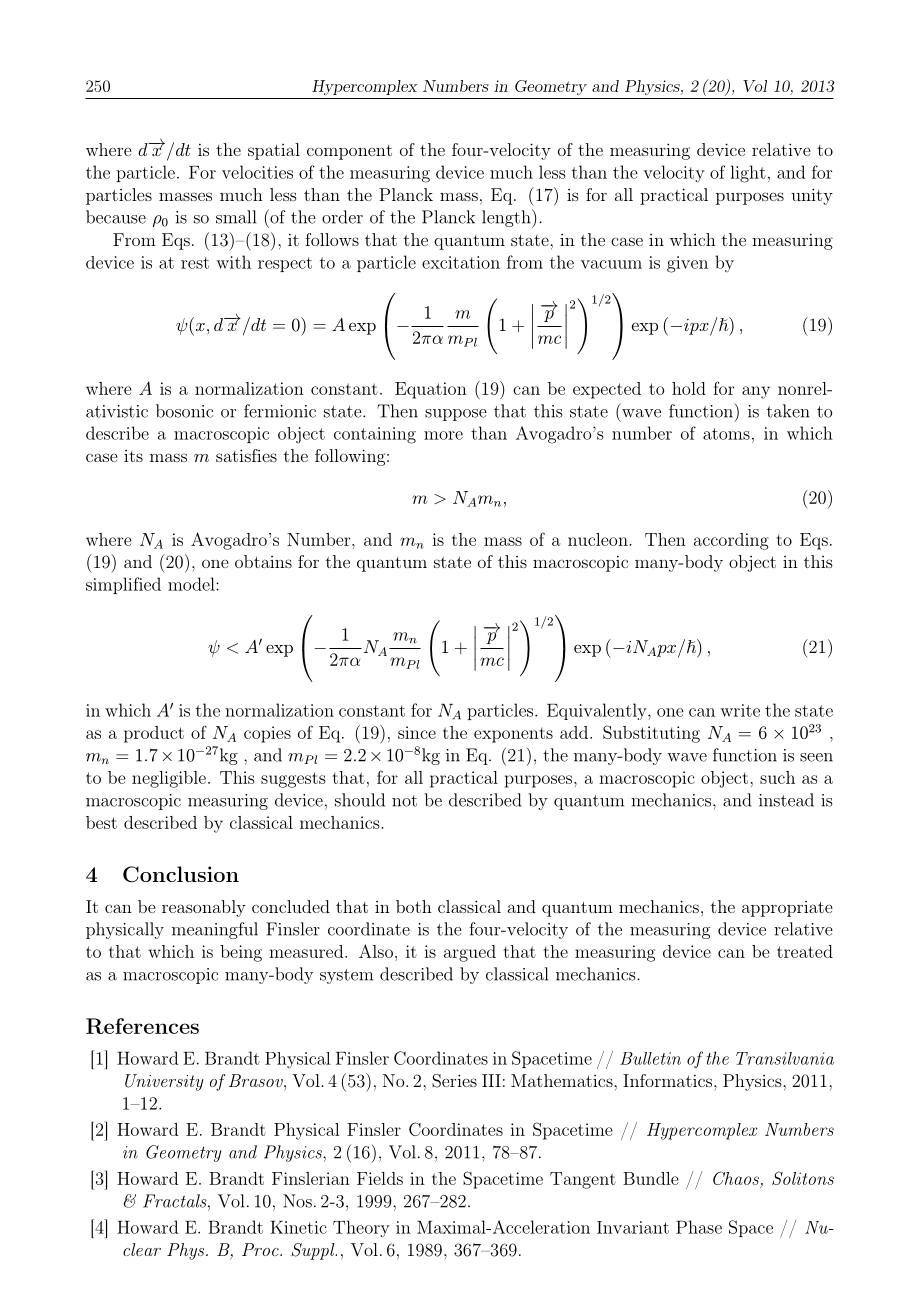  What do you see at coordinates (748, 174) in the screenshot?
I see `light` at bounding box center [748, 174].
